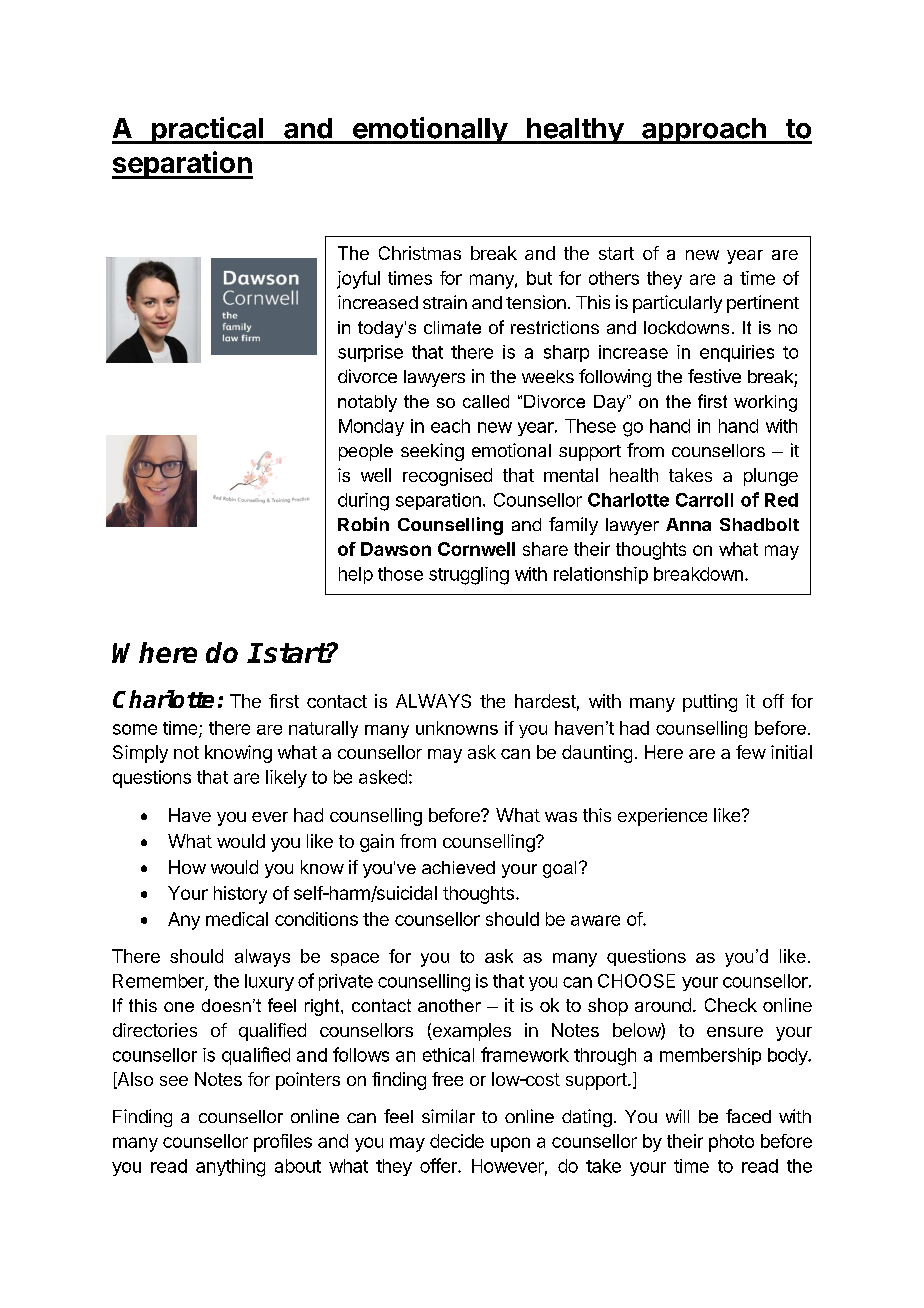  I want to click on anything, so click(230, 1168).
